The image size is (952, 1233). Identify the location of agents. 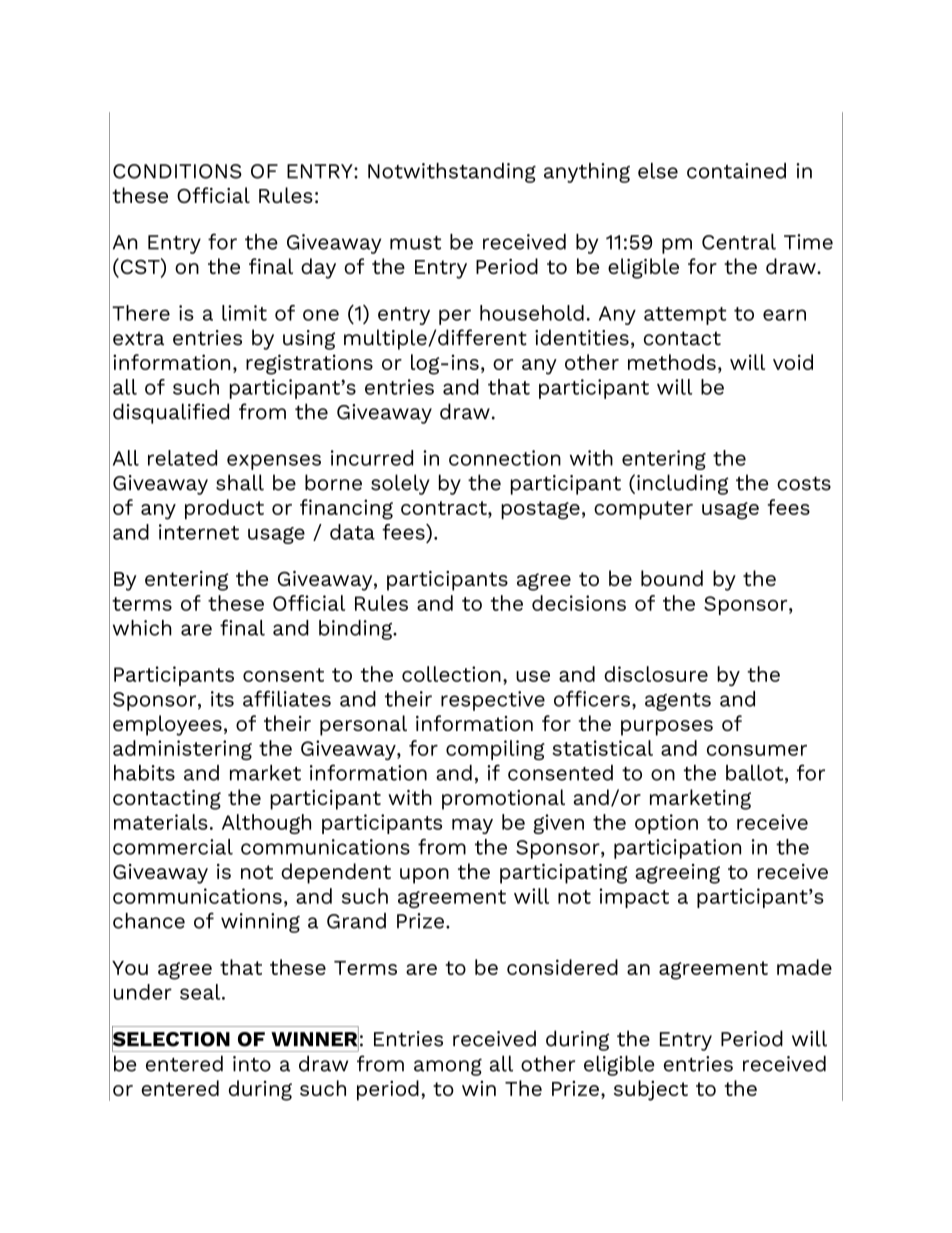
(678, 702).
